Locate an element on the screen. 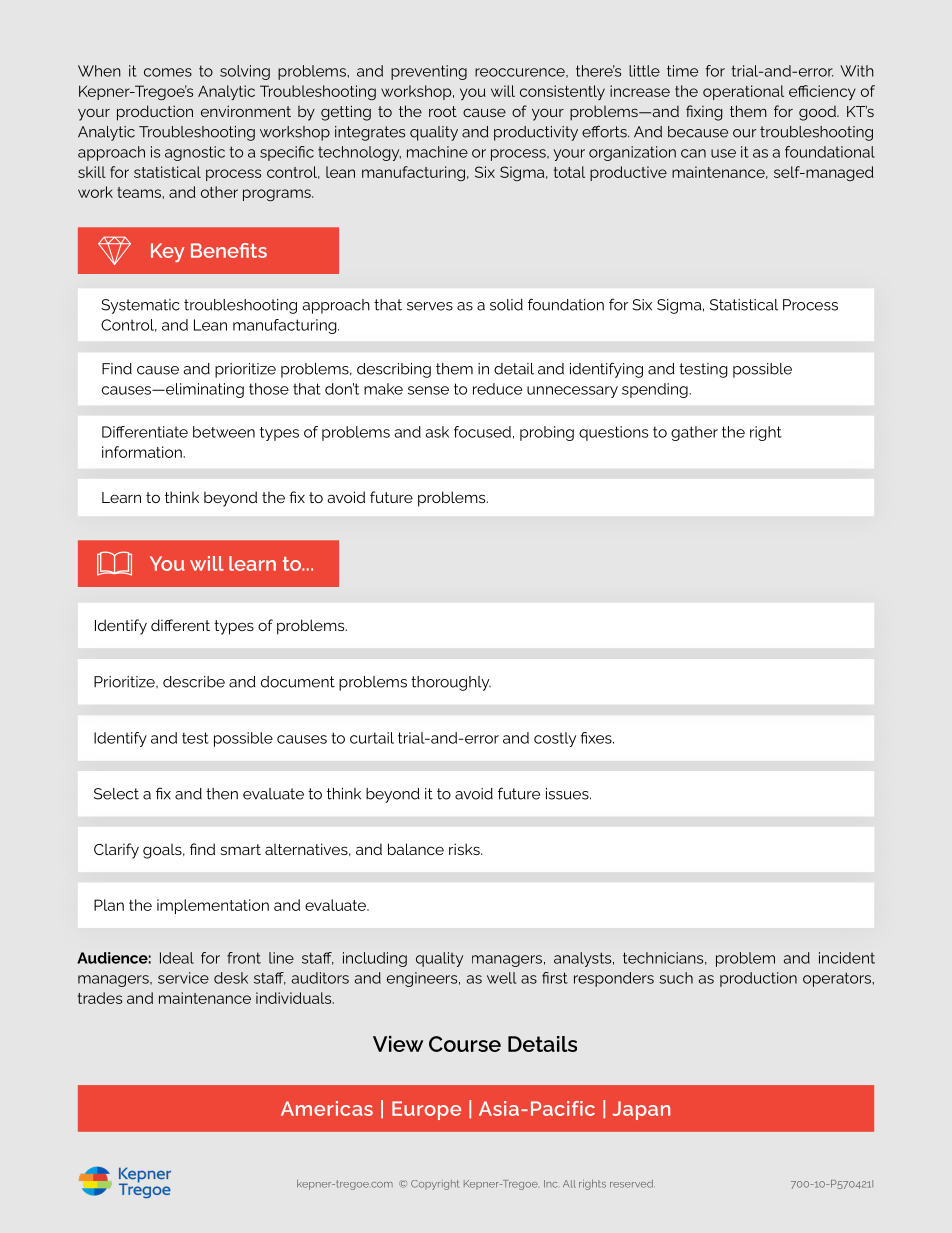 The height and width of the screenshot is (1233, 952). those is located at coordinates (269, 389).
